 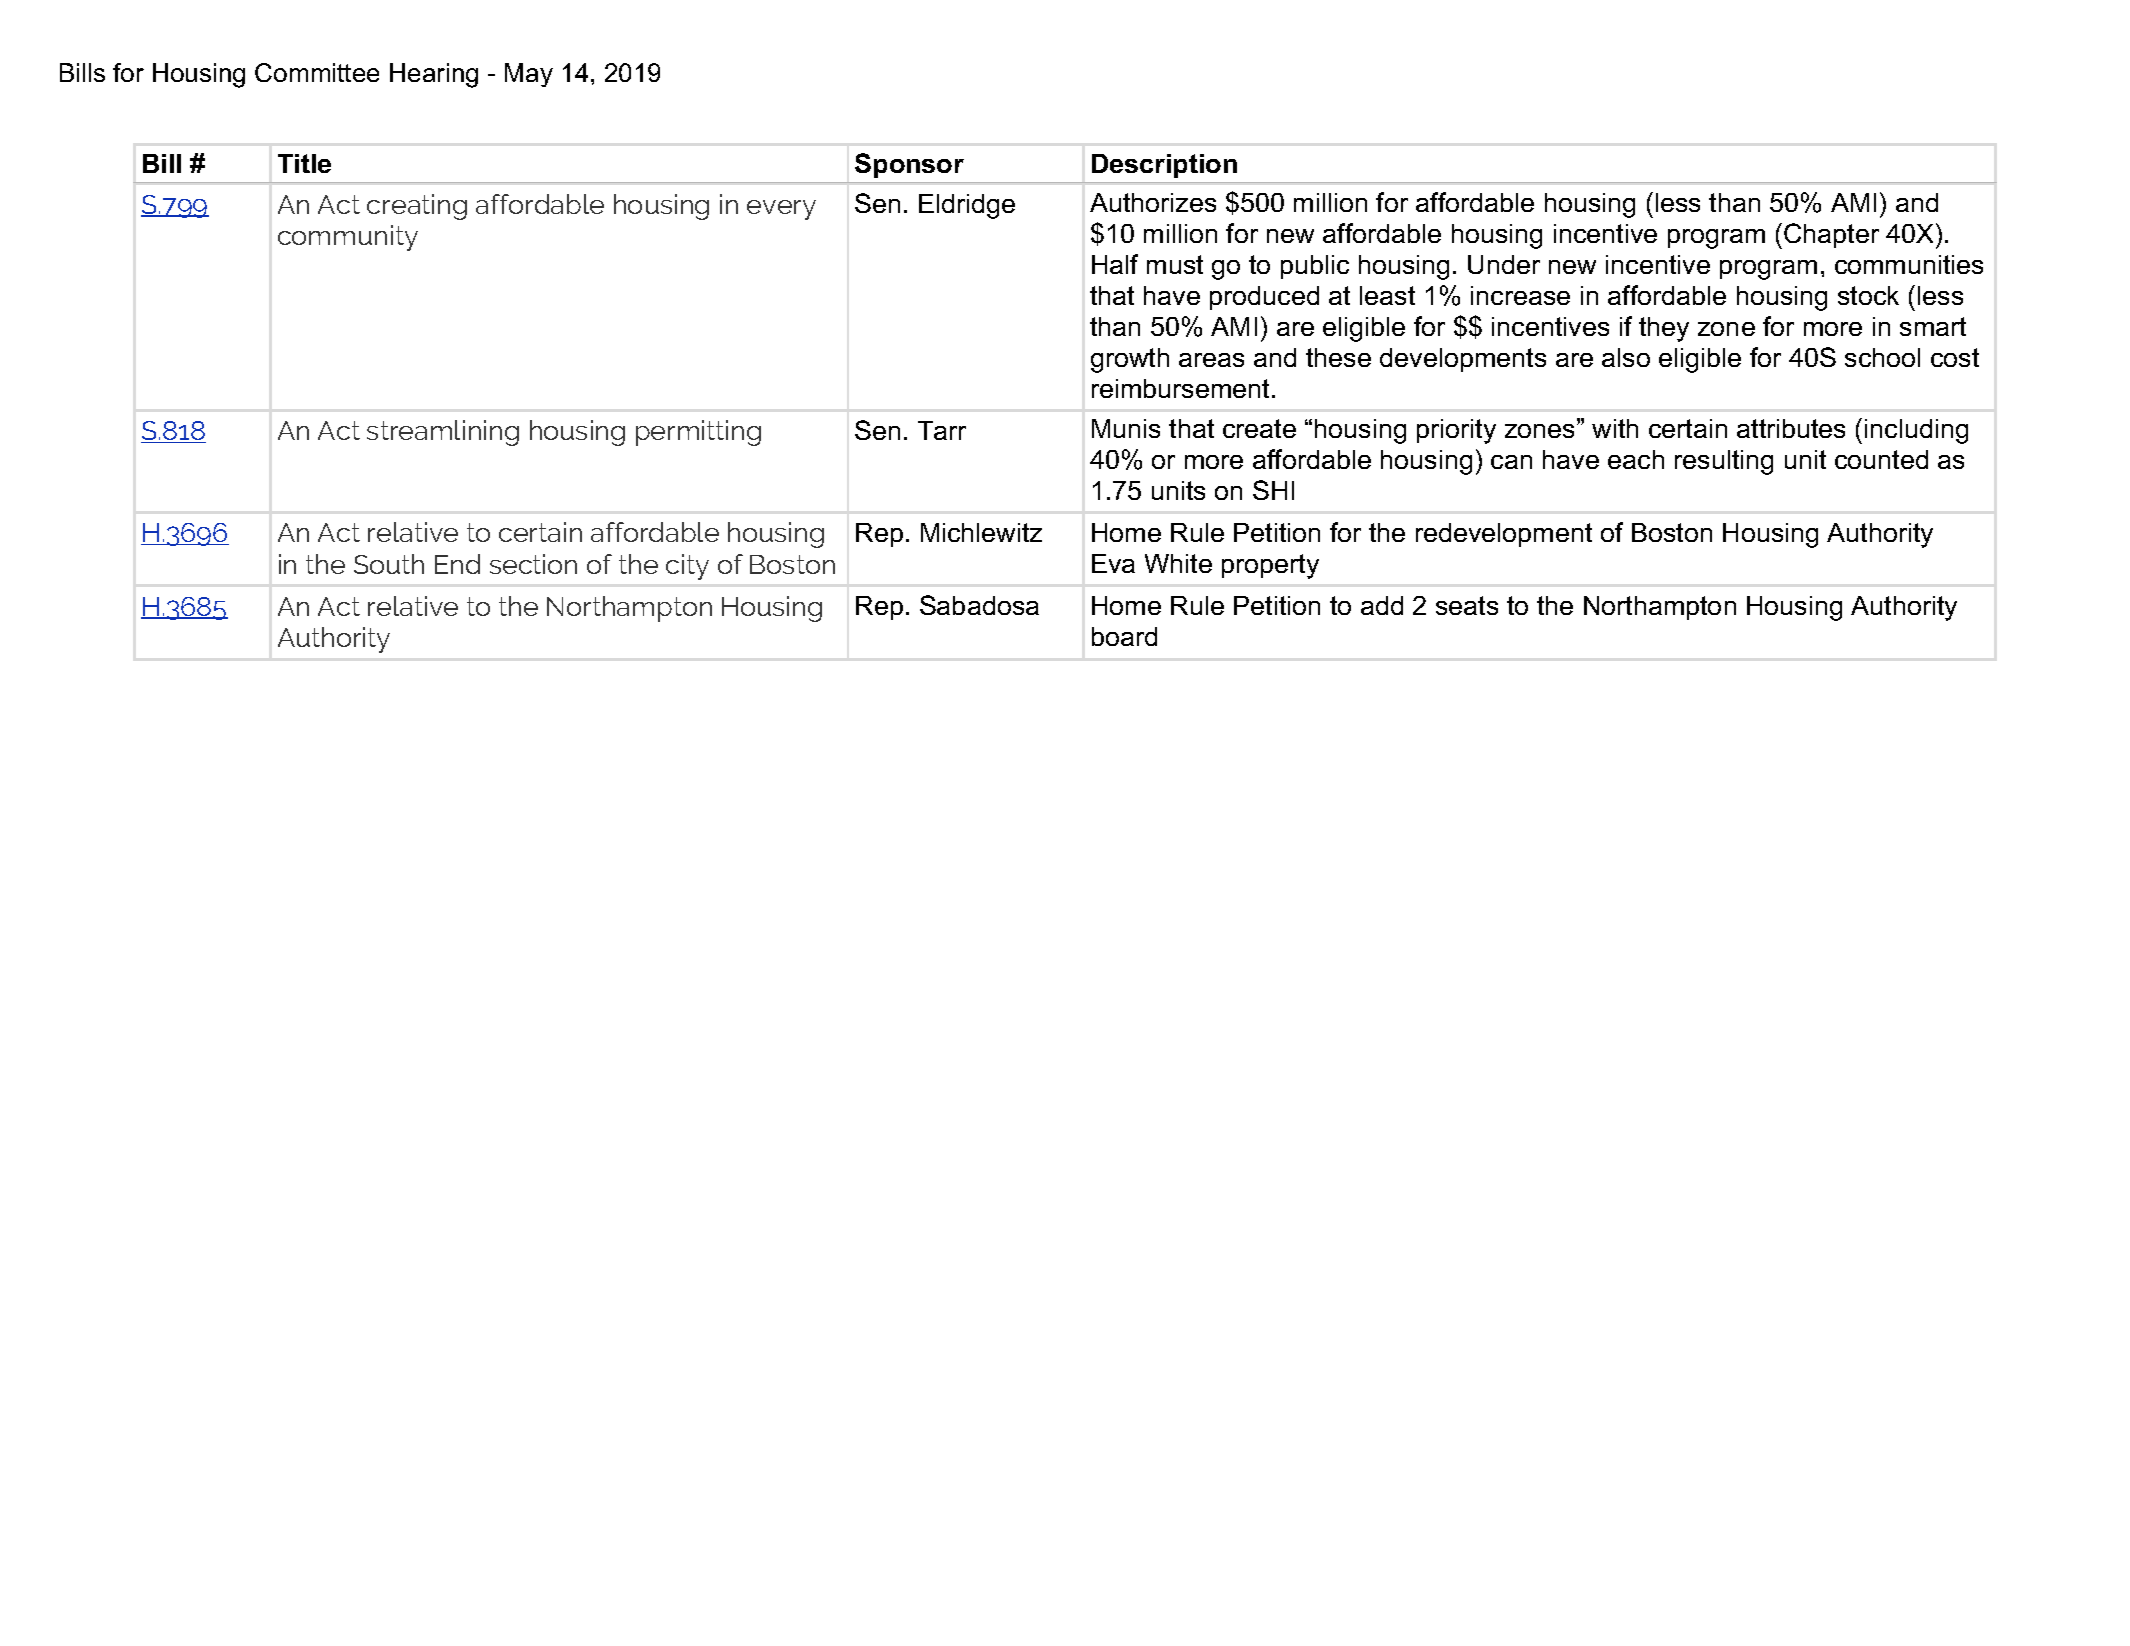 What do you see at coordinates (1831, 235) in the image?
I see `Chapter` at bounding box center [1831, 235].
